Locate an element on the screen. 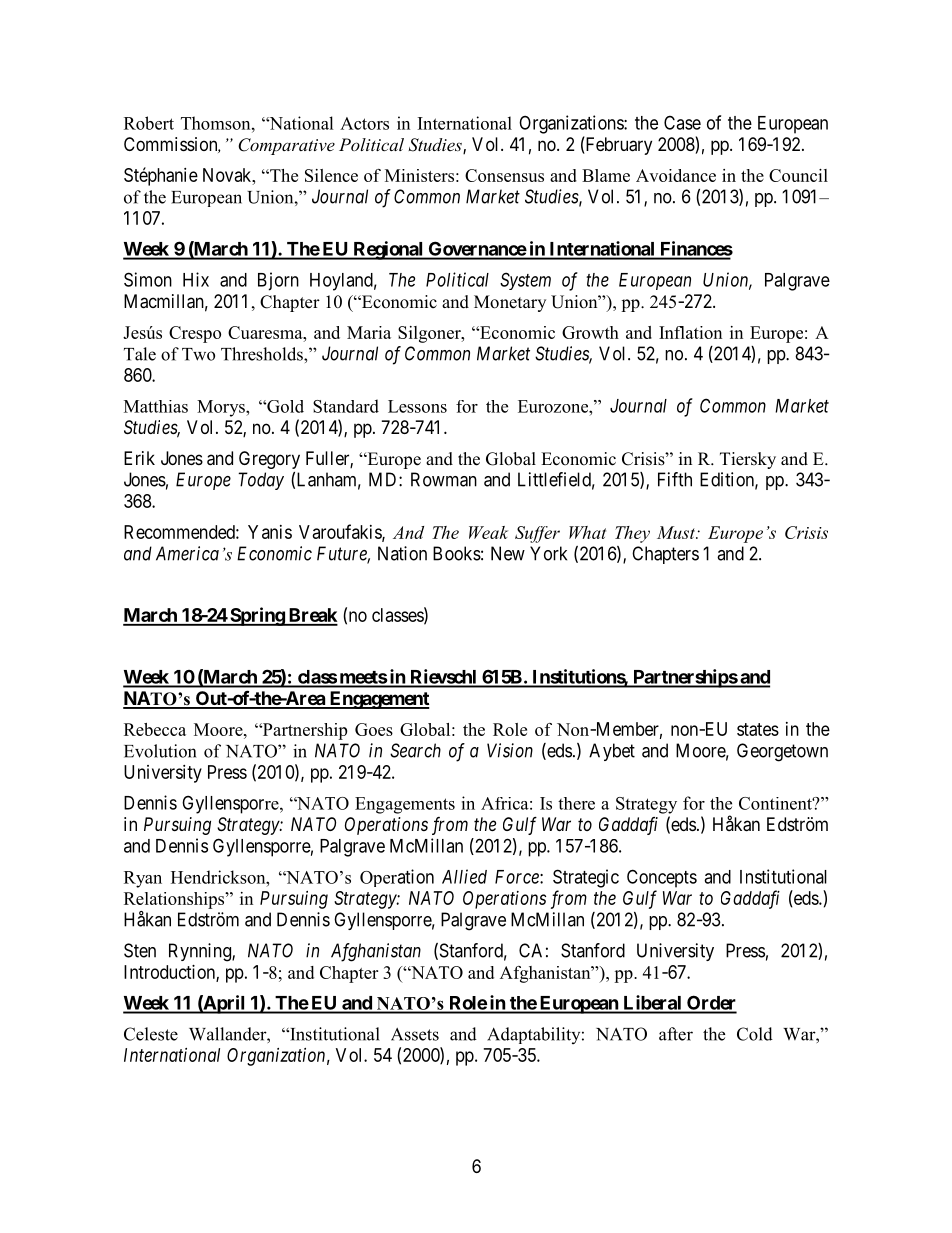 This screenshot has height=1233, width=952. Assets is located at coordinates (415, 1034).
